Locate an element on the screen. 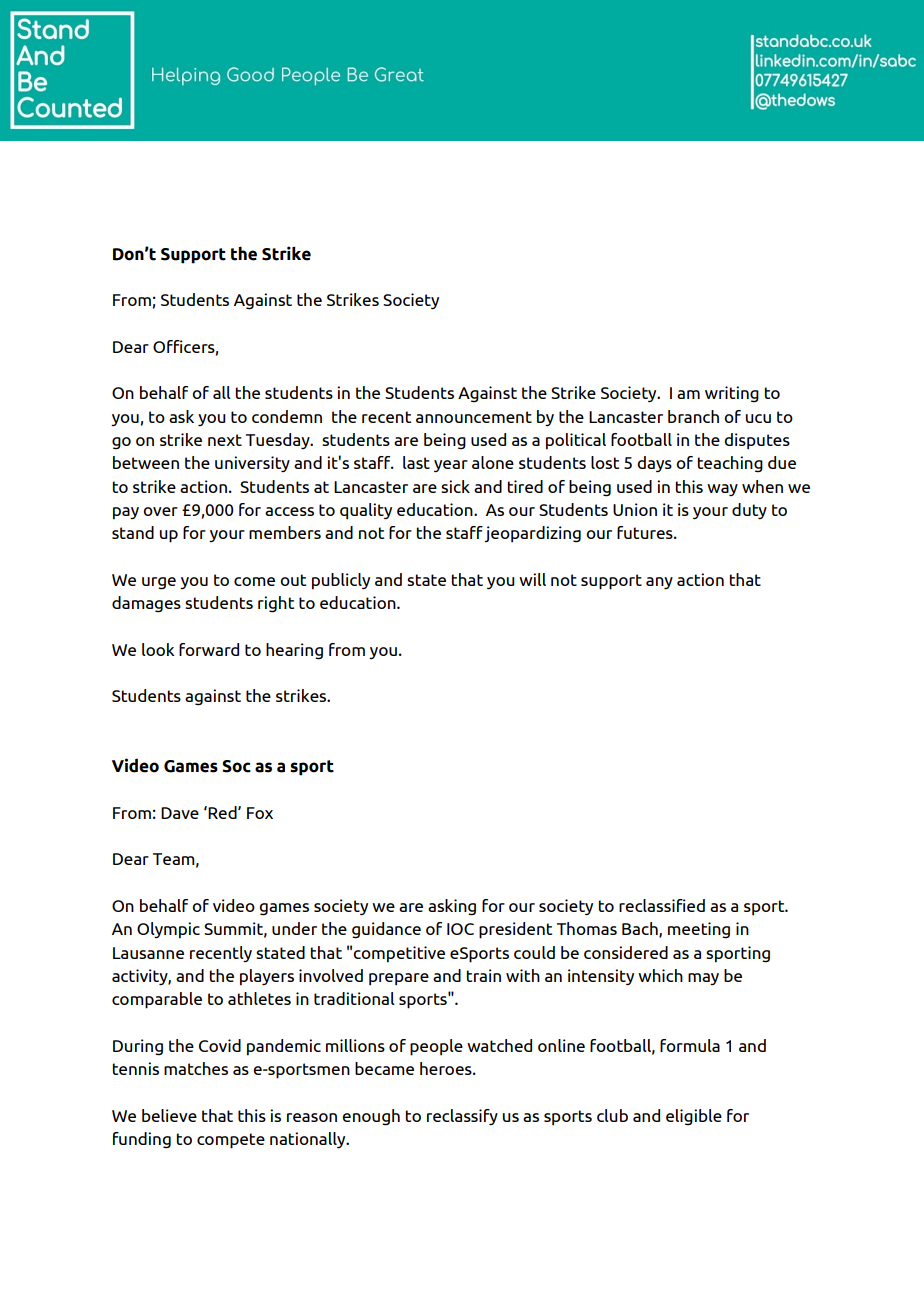 This screenshot has width=924, height=1308. eligible is located at coordinates (694, 1117).
